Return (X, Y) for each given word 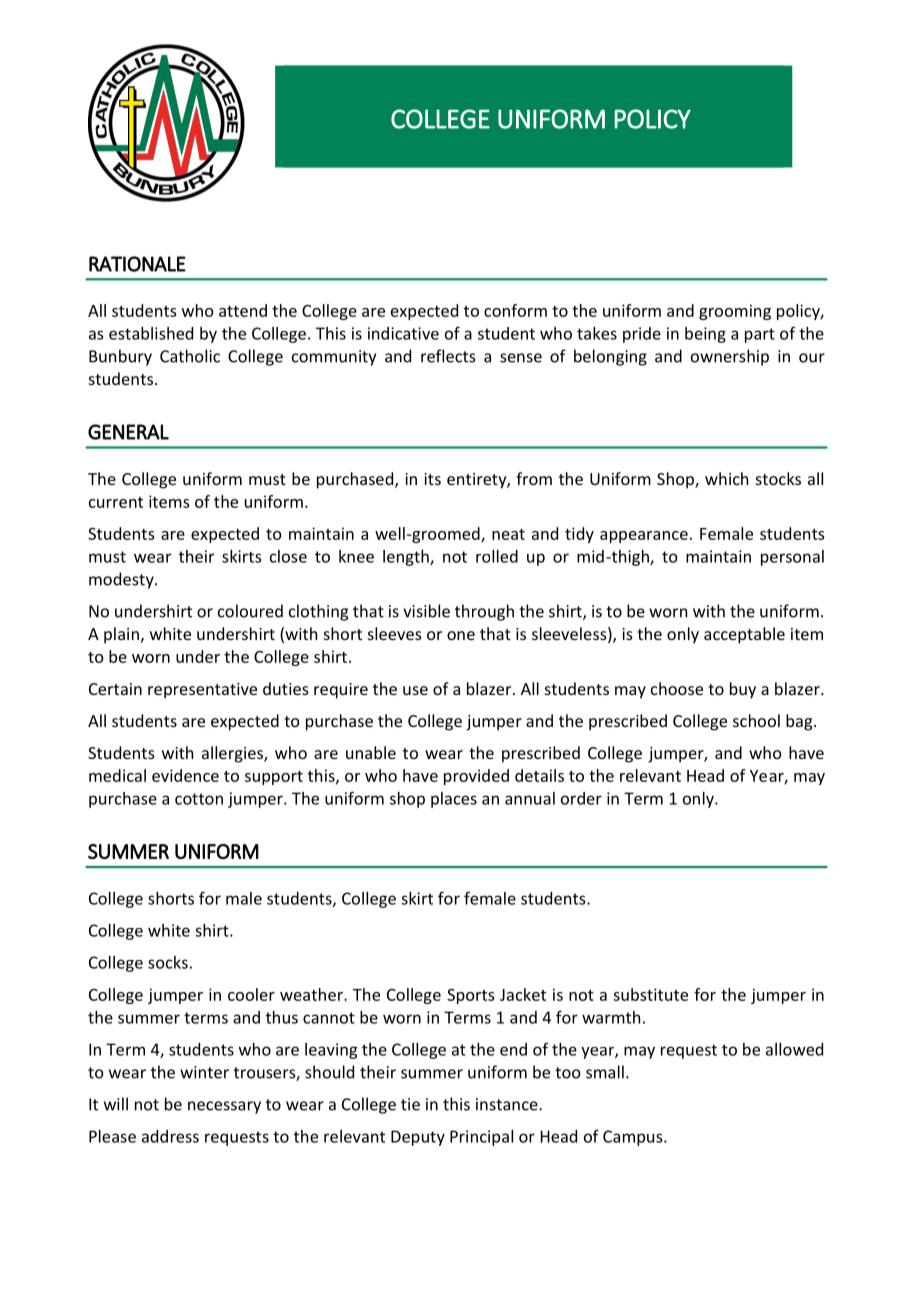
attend (243, 310)
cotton (199, 799)
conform (515, 310)
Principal (481, 1138)
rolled (497, 556)
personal (792, 558)
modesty (122, 580)
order (581, 798)
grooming (735, 312)
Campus (634, 1138)
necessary (224, 1107)
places (454, 800)
